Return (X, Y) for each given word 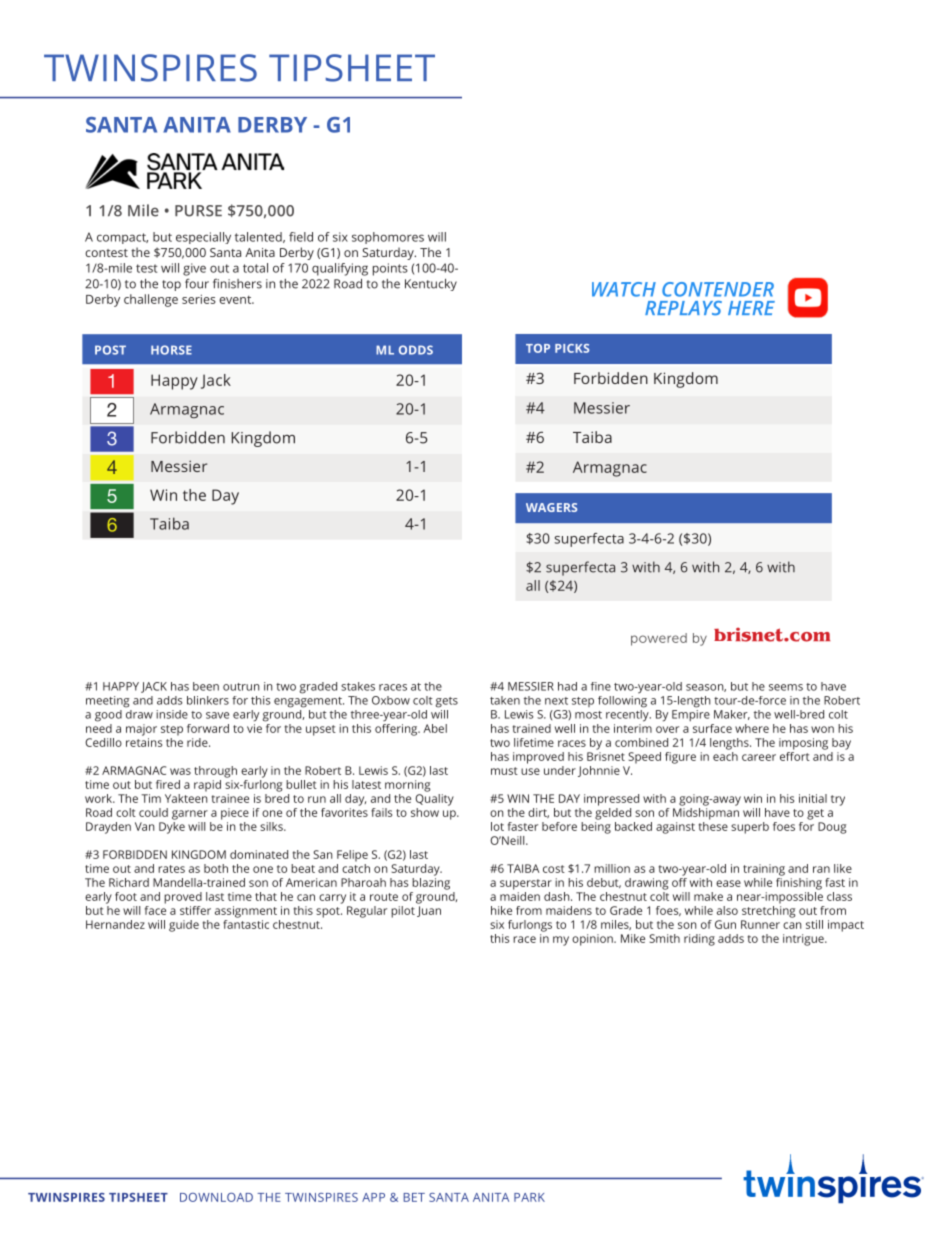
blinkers (208, 700)
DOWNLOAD (216, 1197)
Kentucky (431, 285)
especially (203, 238)
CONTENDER (718, 289)
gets (446, 702)
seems (786, 687)
